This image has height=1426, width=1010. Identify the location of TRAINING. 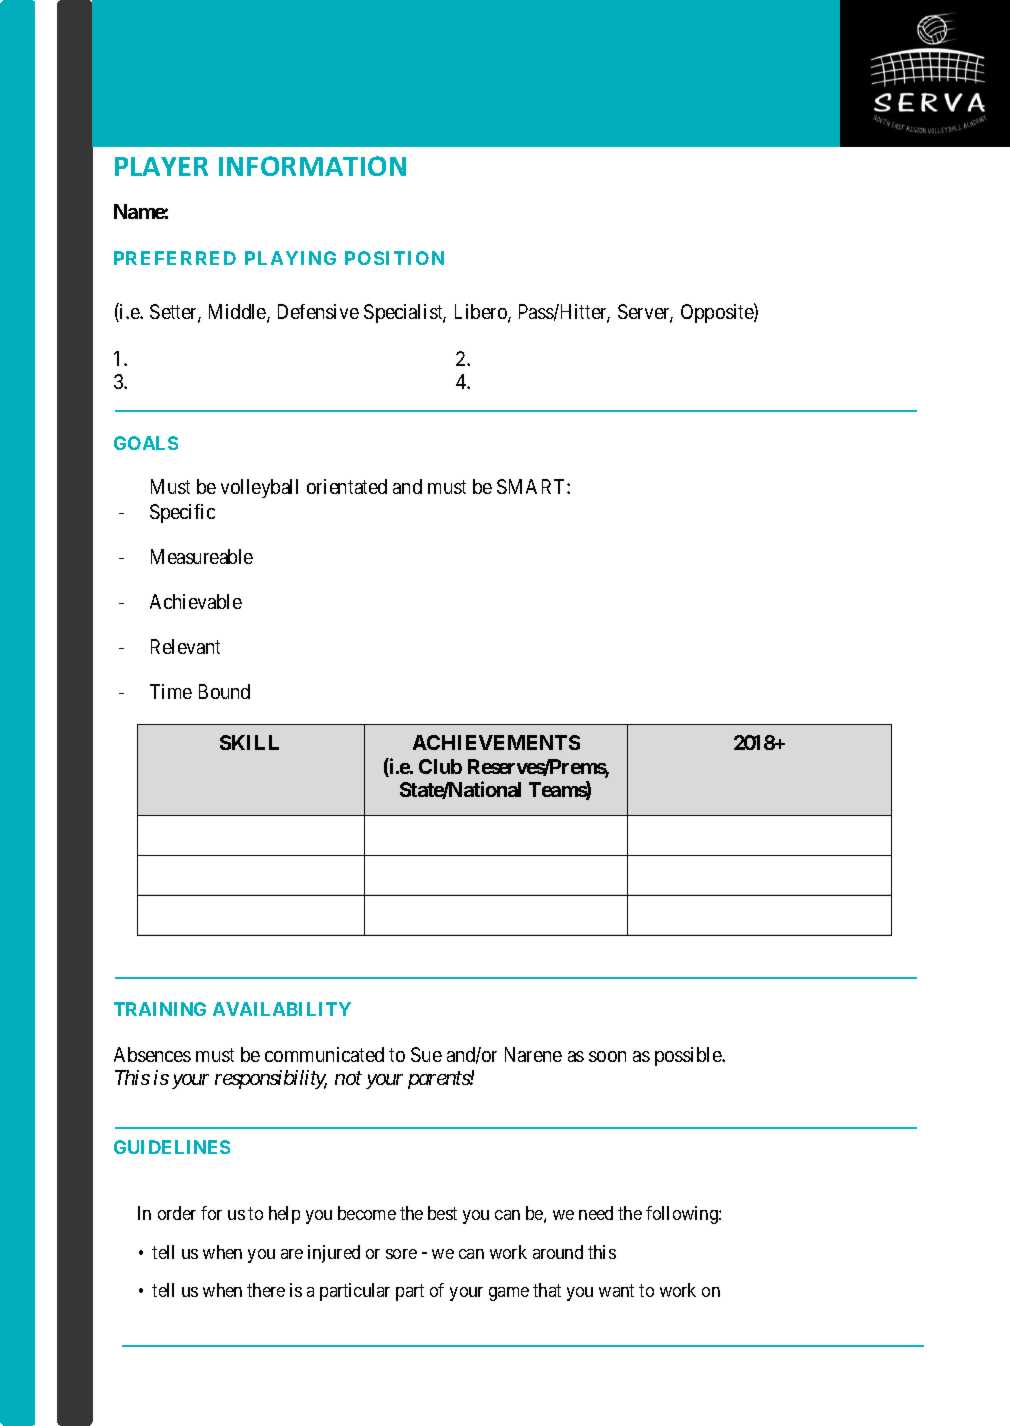
(160, 1009).
